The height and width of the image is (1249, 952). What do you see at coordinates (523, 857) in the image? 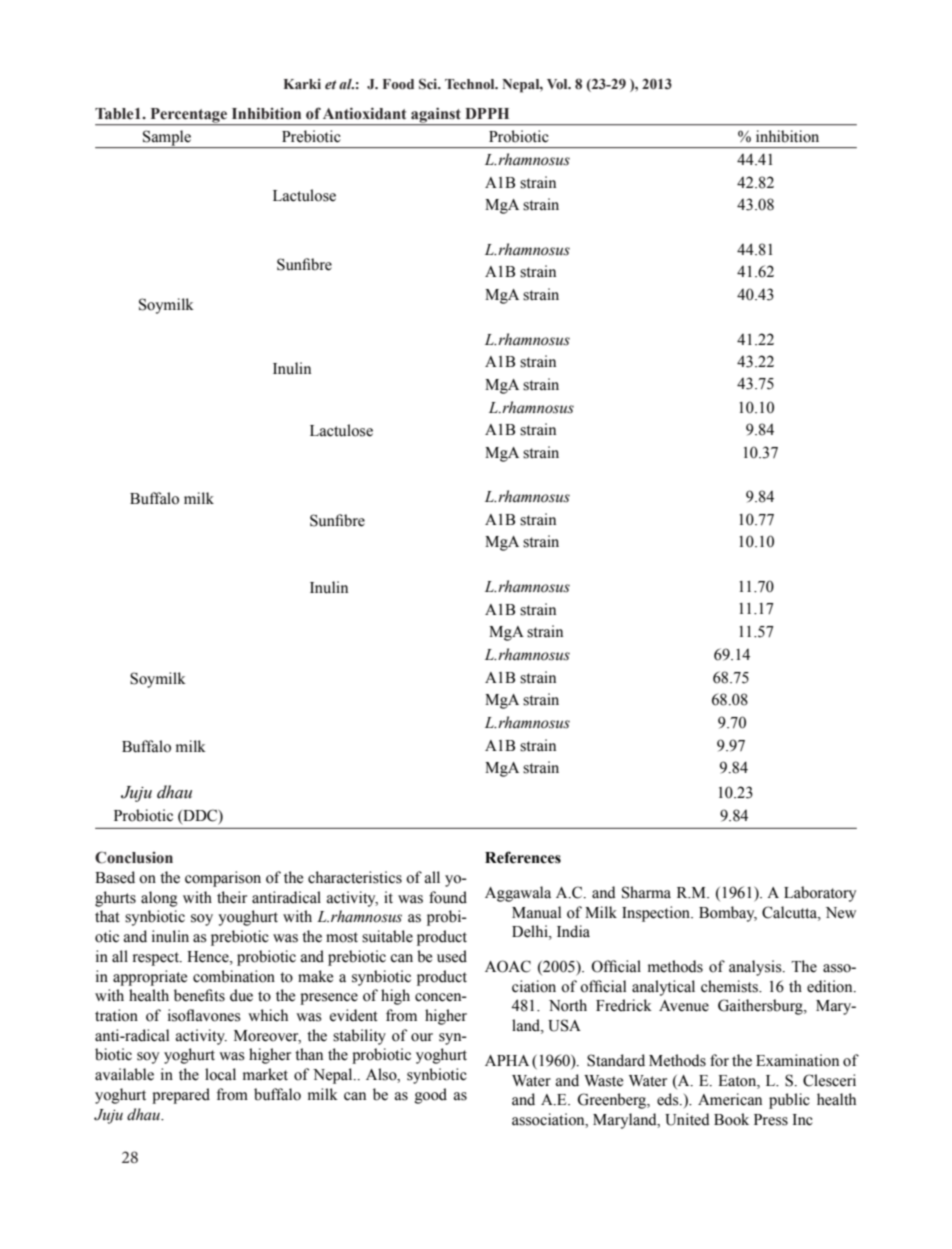
I see `References` at bounding box center [523, 857].
